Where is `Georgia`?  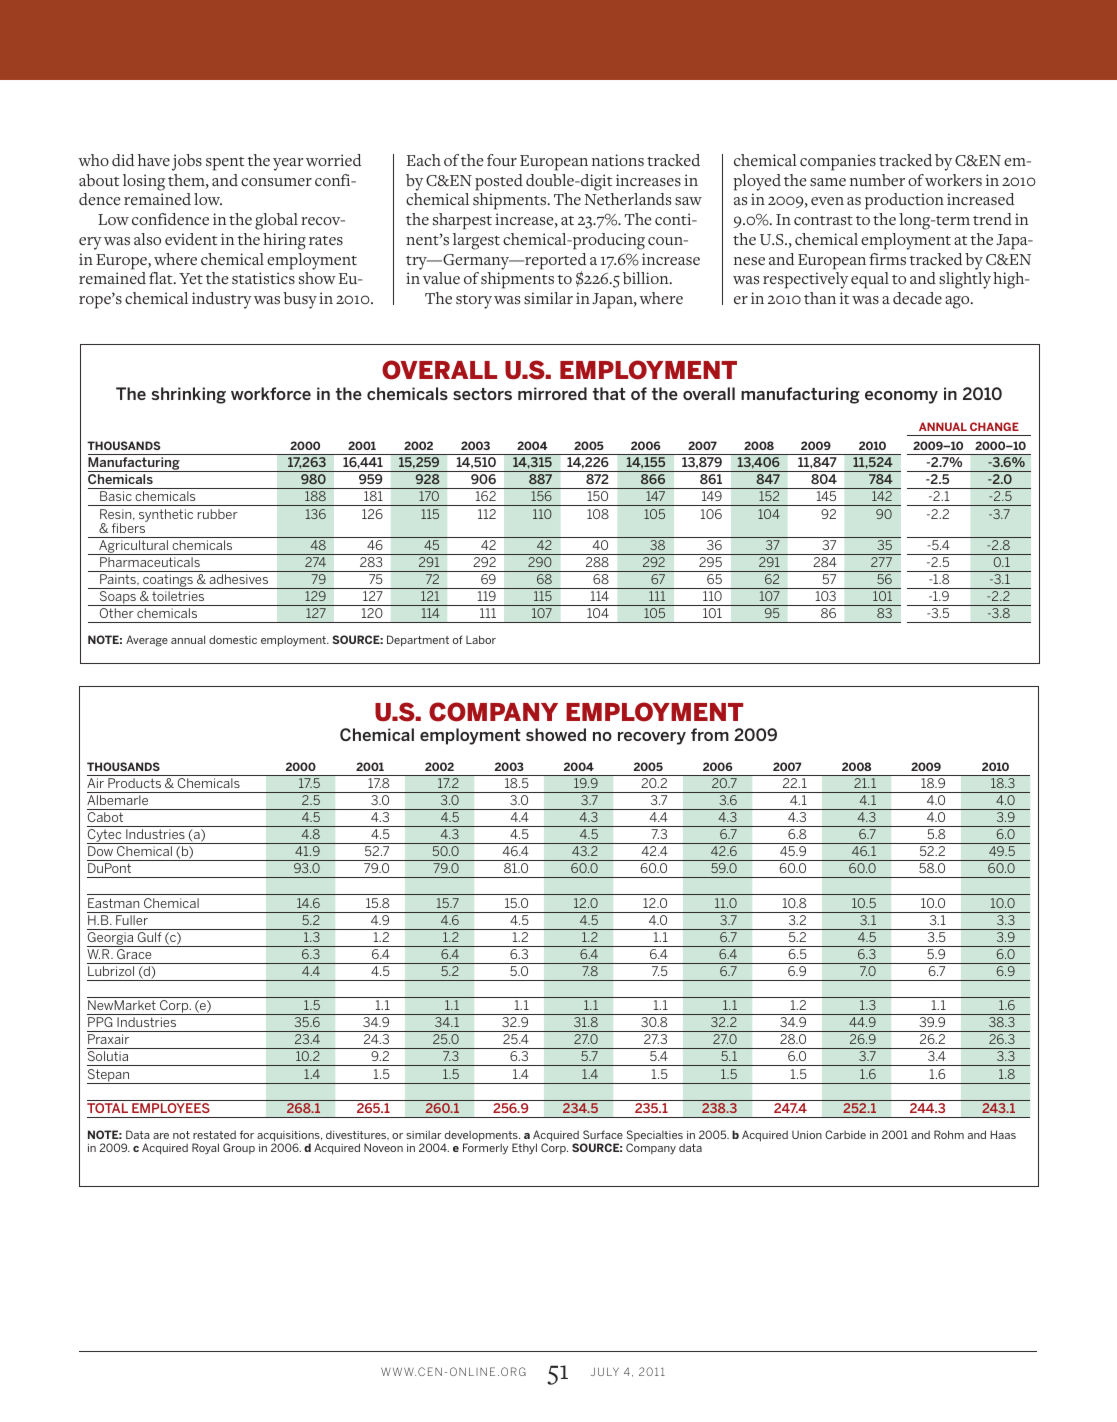 Georgia is located at coordinates (111, 939).
